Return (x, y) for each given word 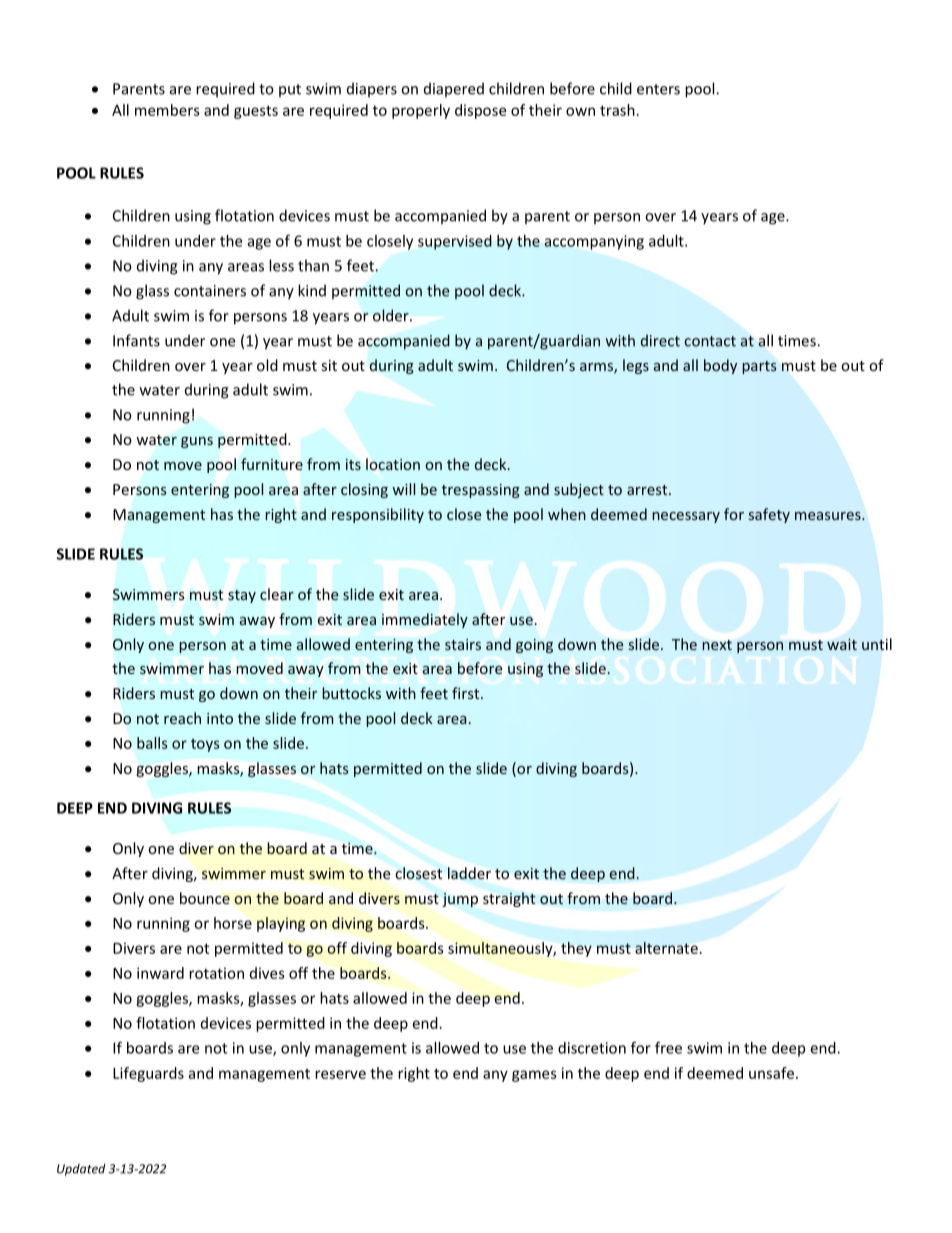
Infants (136, 340)
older (392, 315)
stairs (463, 644)
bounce (205, 898)
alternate (666, 948)
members (167, 110)
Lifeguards (148, 1074)
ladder (469, 873)
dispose (480, 111)
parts (759, 367)
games (534, 1076)
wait (842, 644)
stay (242, 596)
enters (658, 89)
